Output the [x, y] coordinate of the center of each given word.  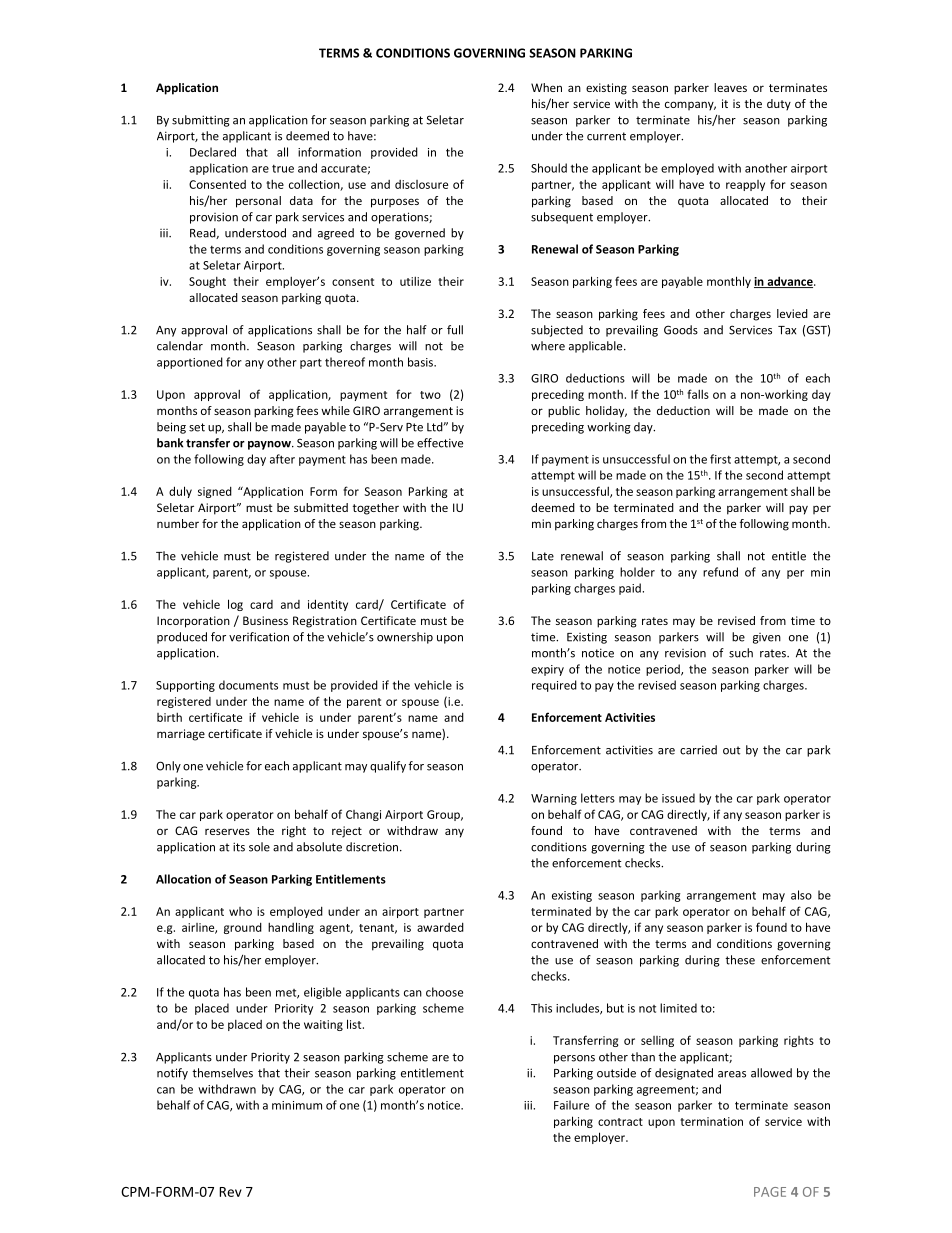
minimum [297, 1105]
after [282, 459]
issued [678, 798]
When [546, 87]
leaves [730, 87]
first [720, 459]
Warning [554, 799]
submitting [201, 121]
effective [440, 443]
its [239, 847]
